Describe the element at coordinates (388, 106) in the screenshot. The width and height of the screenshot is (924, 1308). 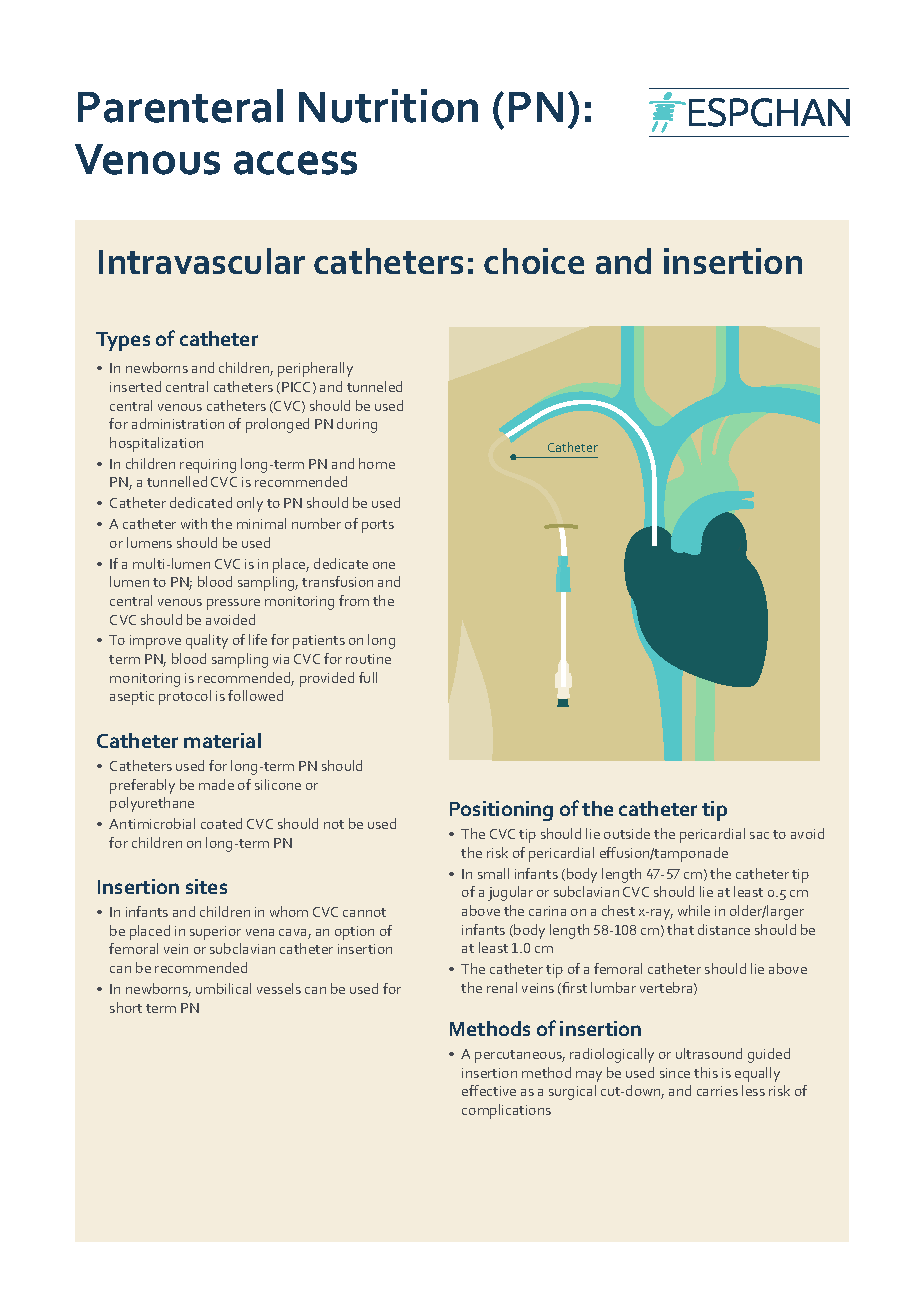
I see `Nutrition` at that location.
